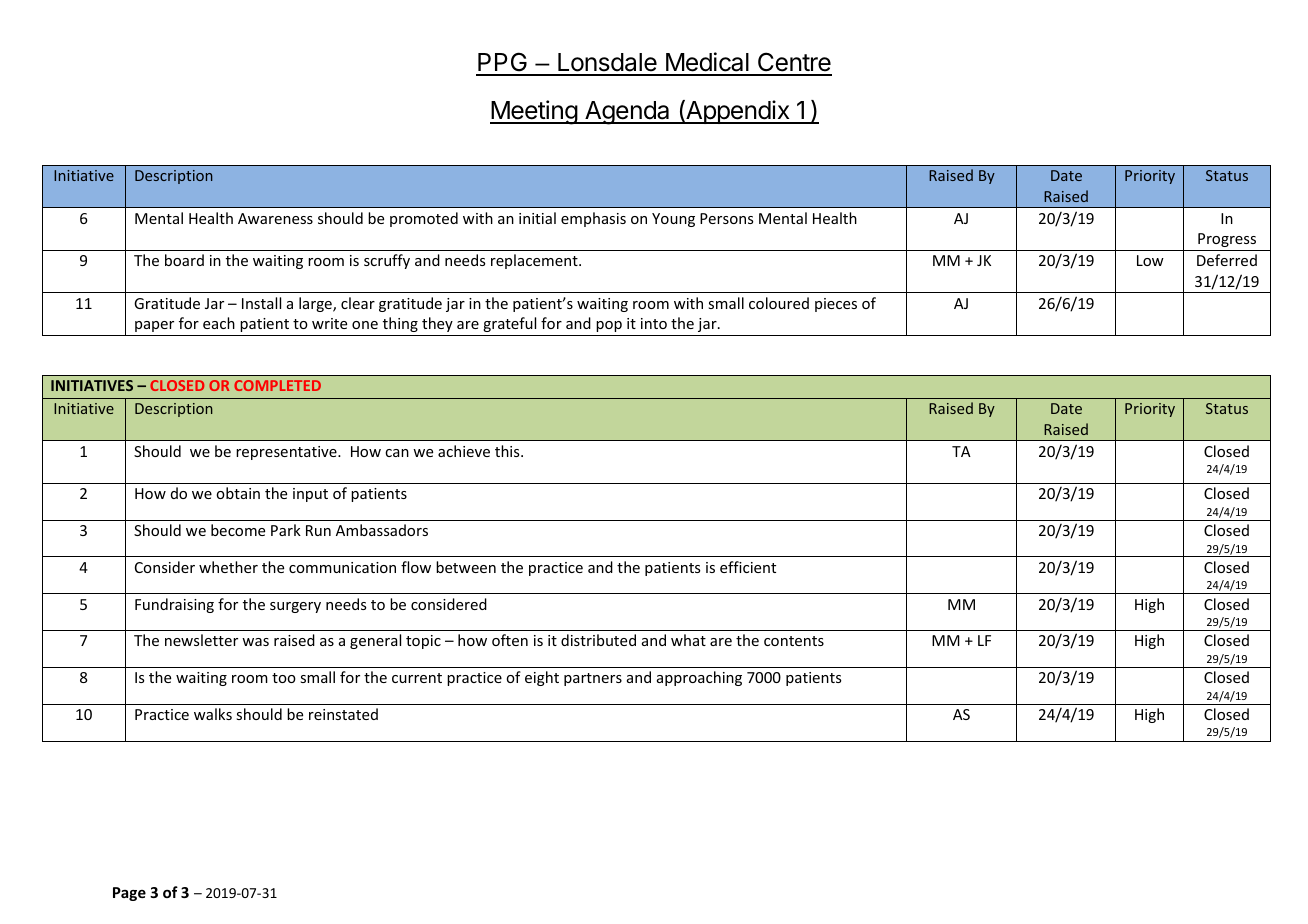 Image resolution: width=1308 pixels, height=924 pixels. Describe the element at coordinates (794, 641) in the screenshot. I see `contents` at that location.
